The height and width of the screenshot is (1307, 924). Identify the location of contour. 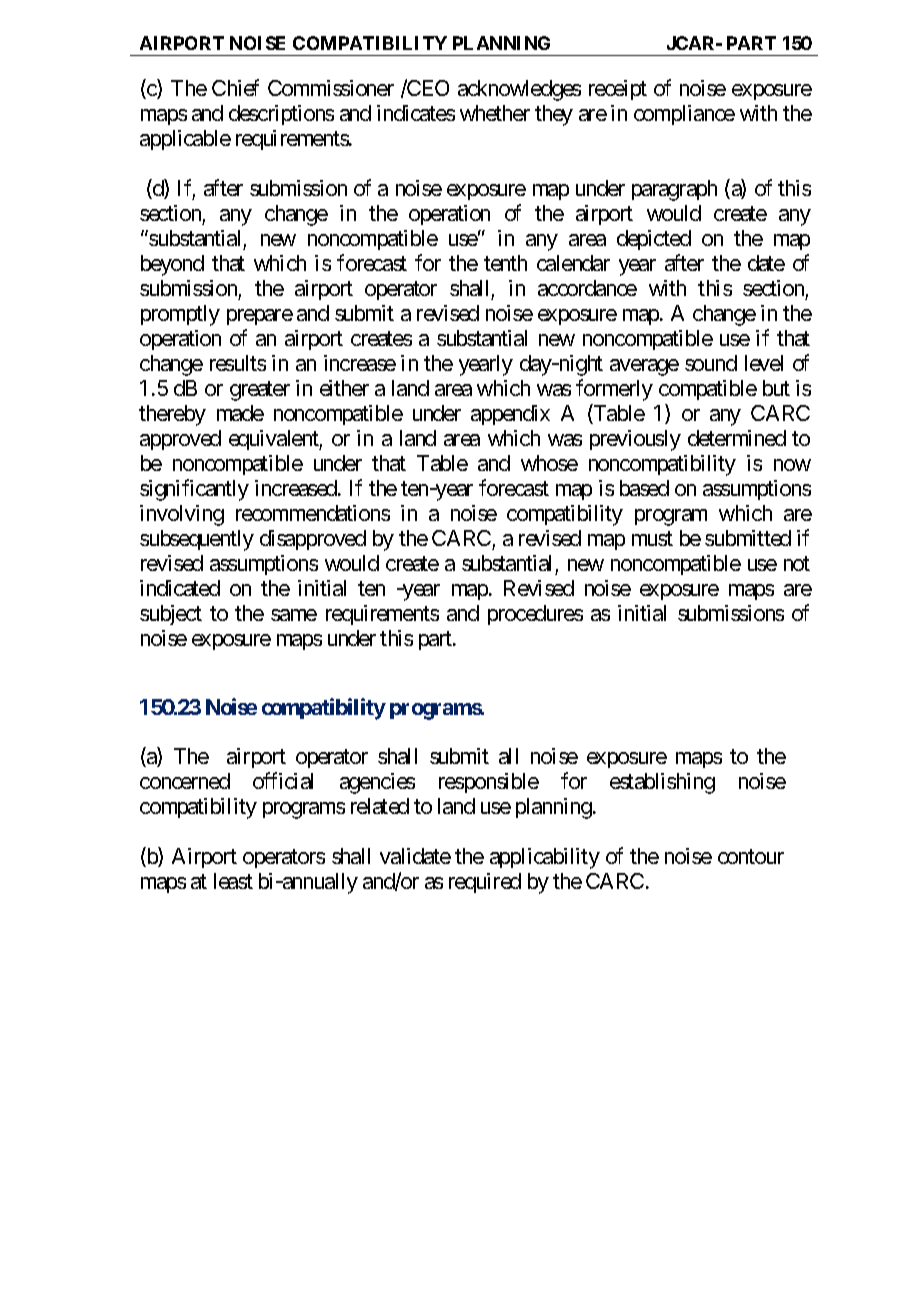
(751, 857).
